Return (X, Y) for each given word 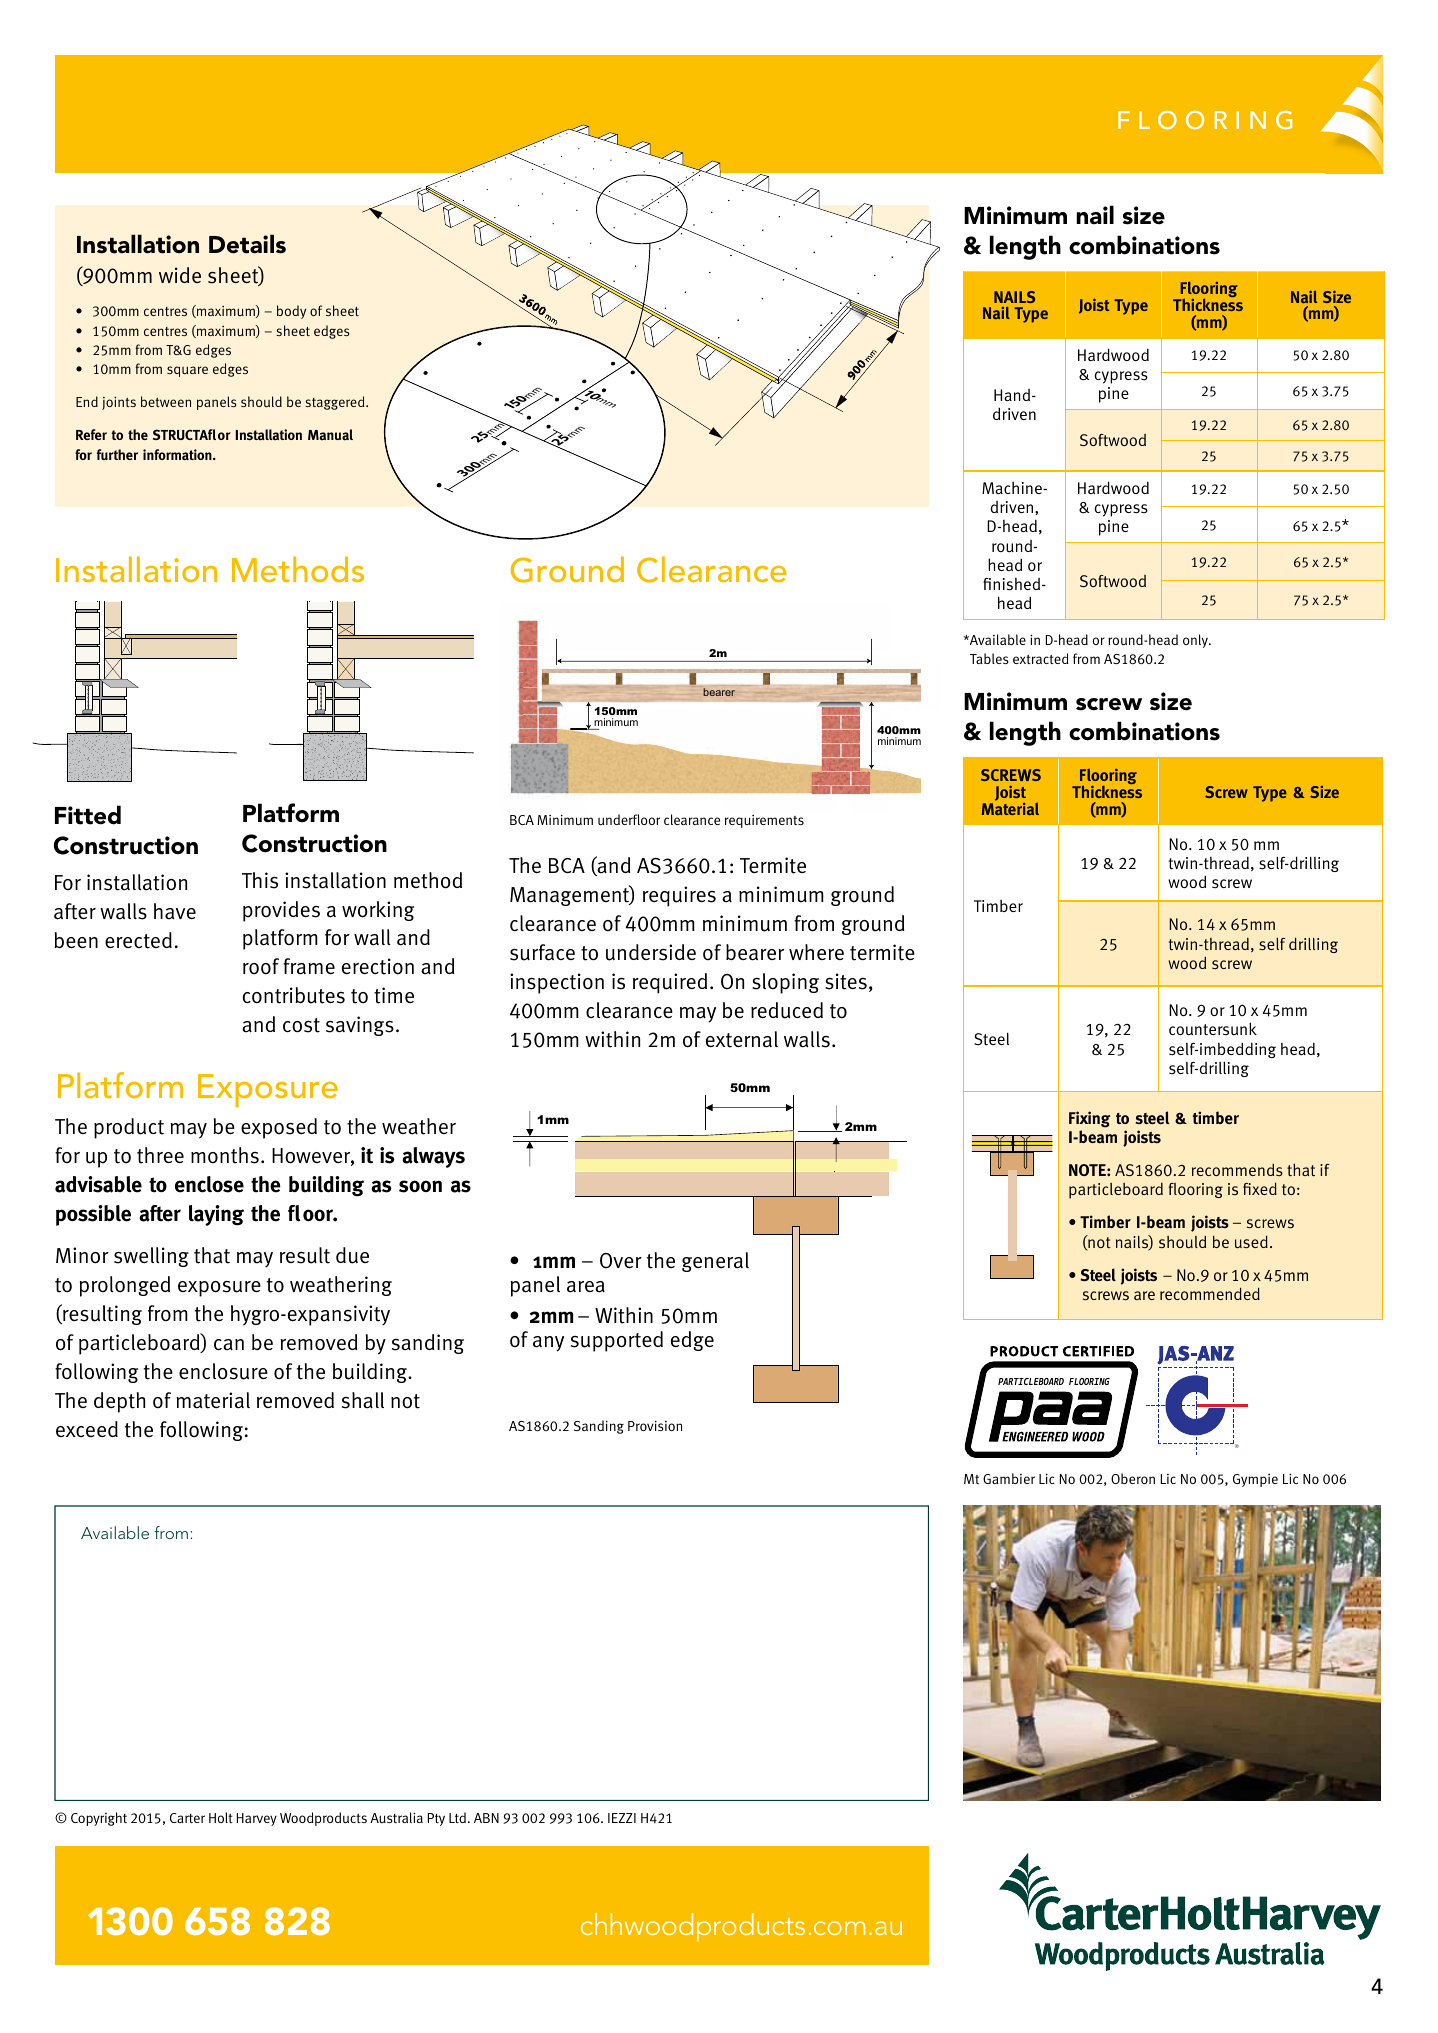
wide (180, 275)
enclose (209, 1184)
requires (679, 896)
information (178, 455)
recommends (1237, 1170)
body (291, 312)
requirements (764, 821)
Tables (989, 658)
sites (846, 981)
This (260, 880)
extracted (1040, 658)
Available (115, 1532)
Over (621, 1261)
